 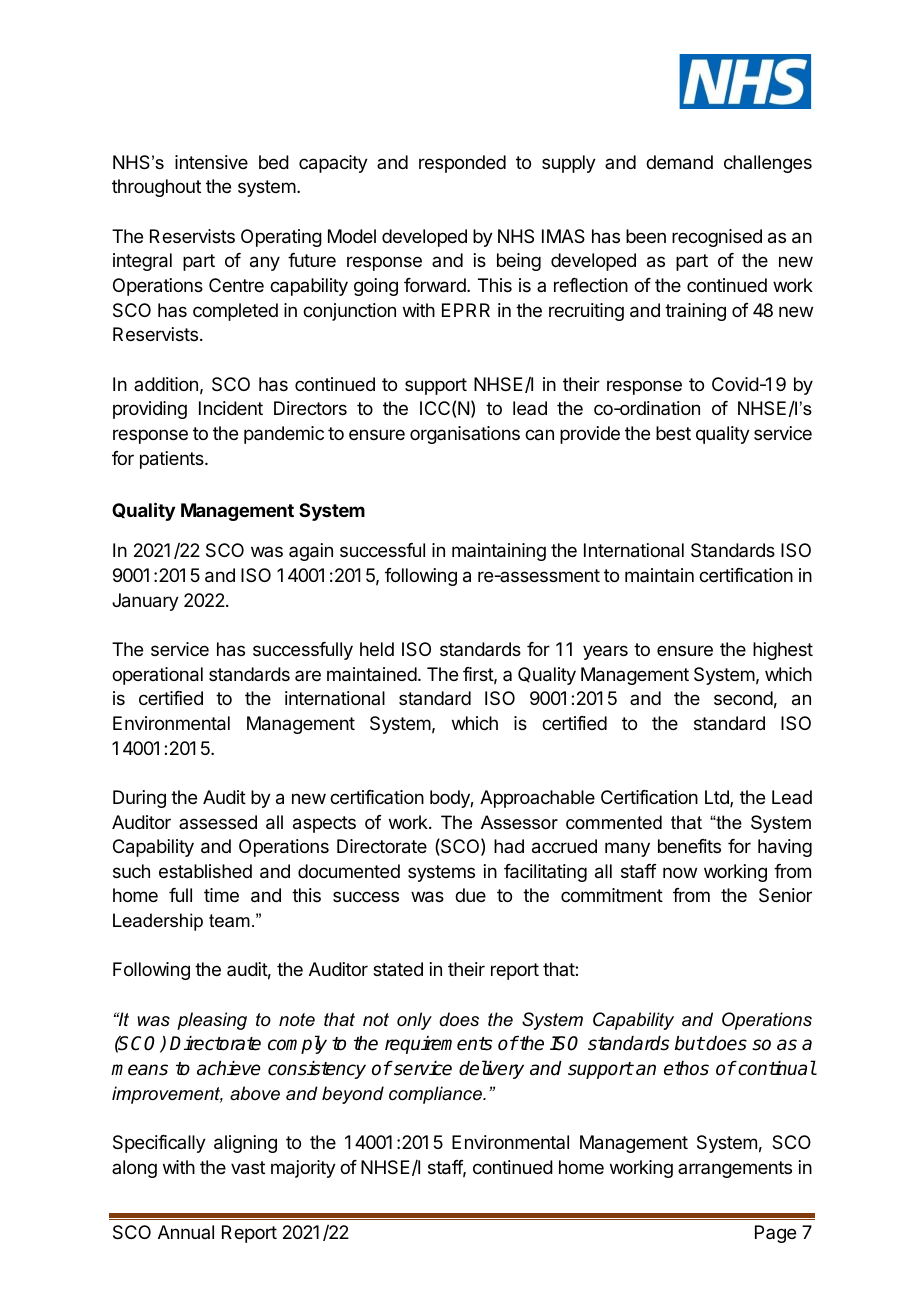 I want to click on January, so click(x=145, y=602).
